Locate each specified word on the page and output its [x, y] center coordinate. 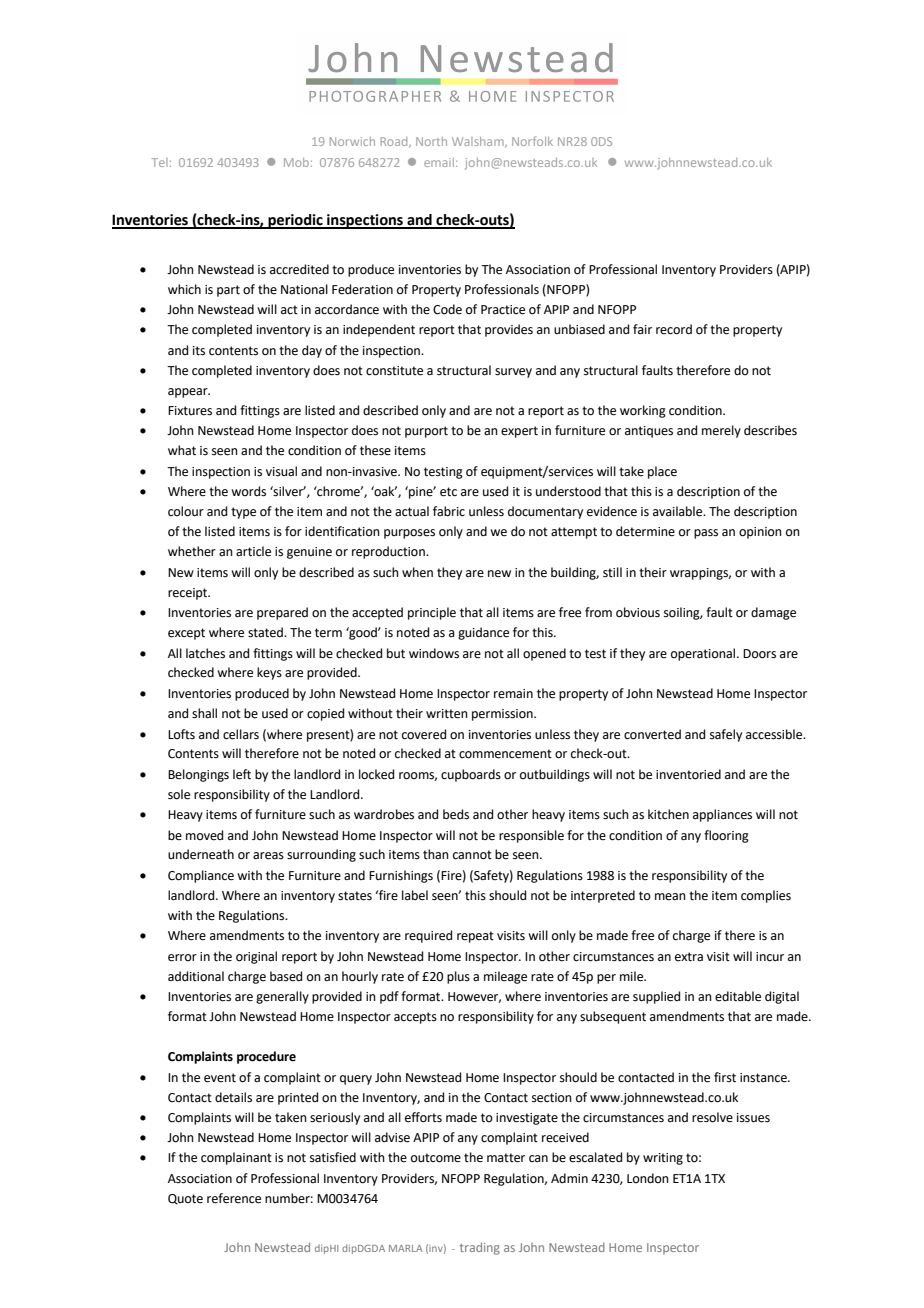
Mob [296, 162]
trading [480, 1248]
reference [234, 1198]
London [648, 1178]
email [439, 162]
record [674, 329]
